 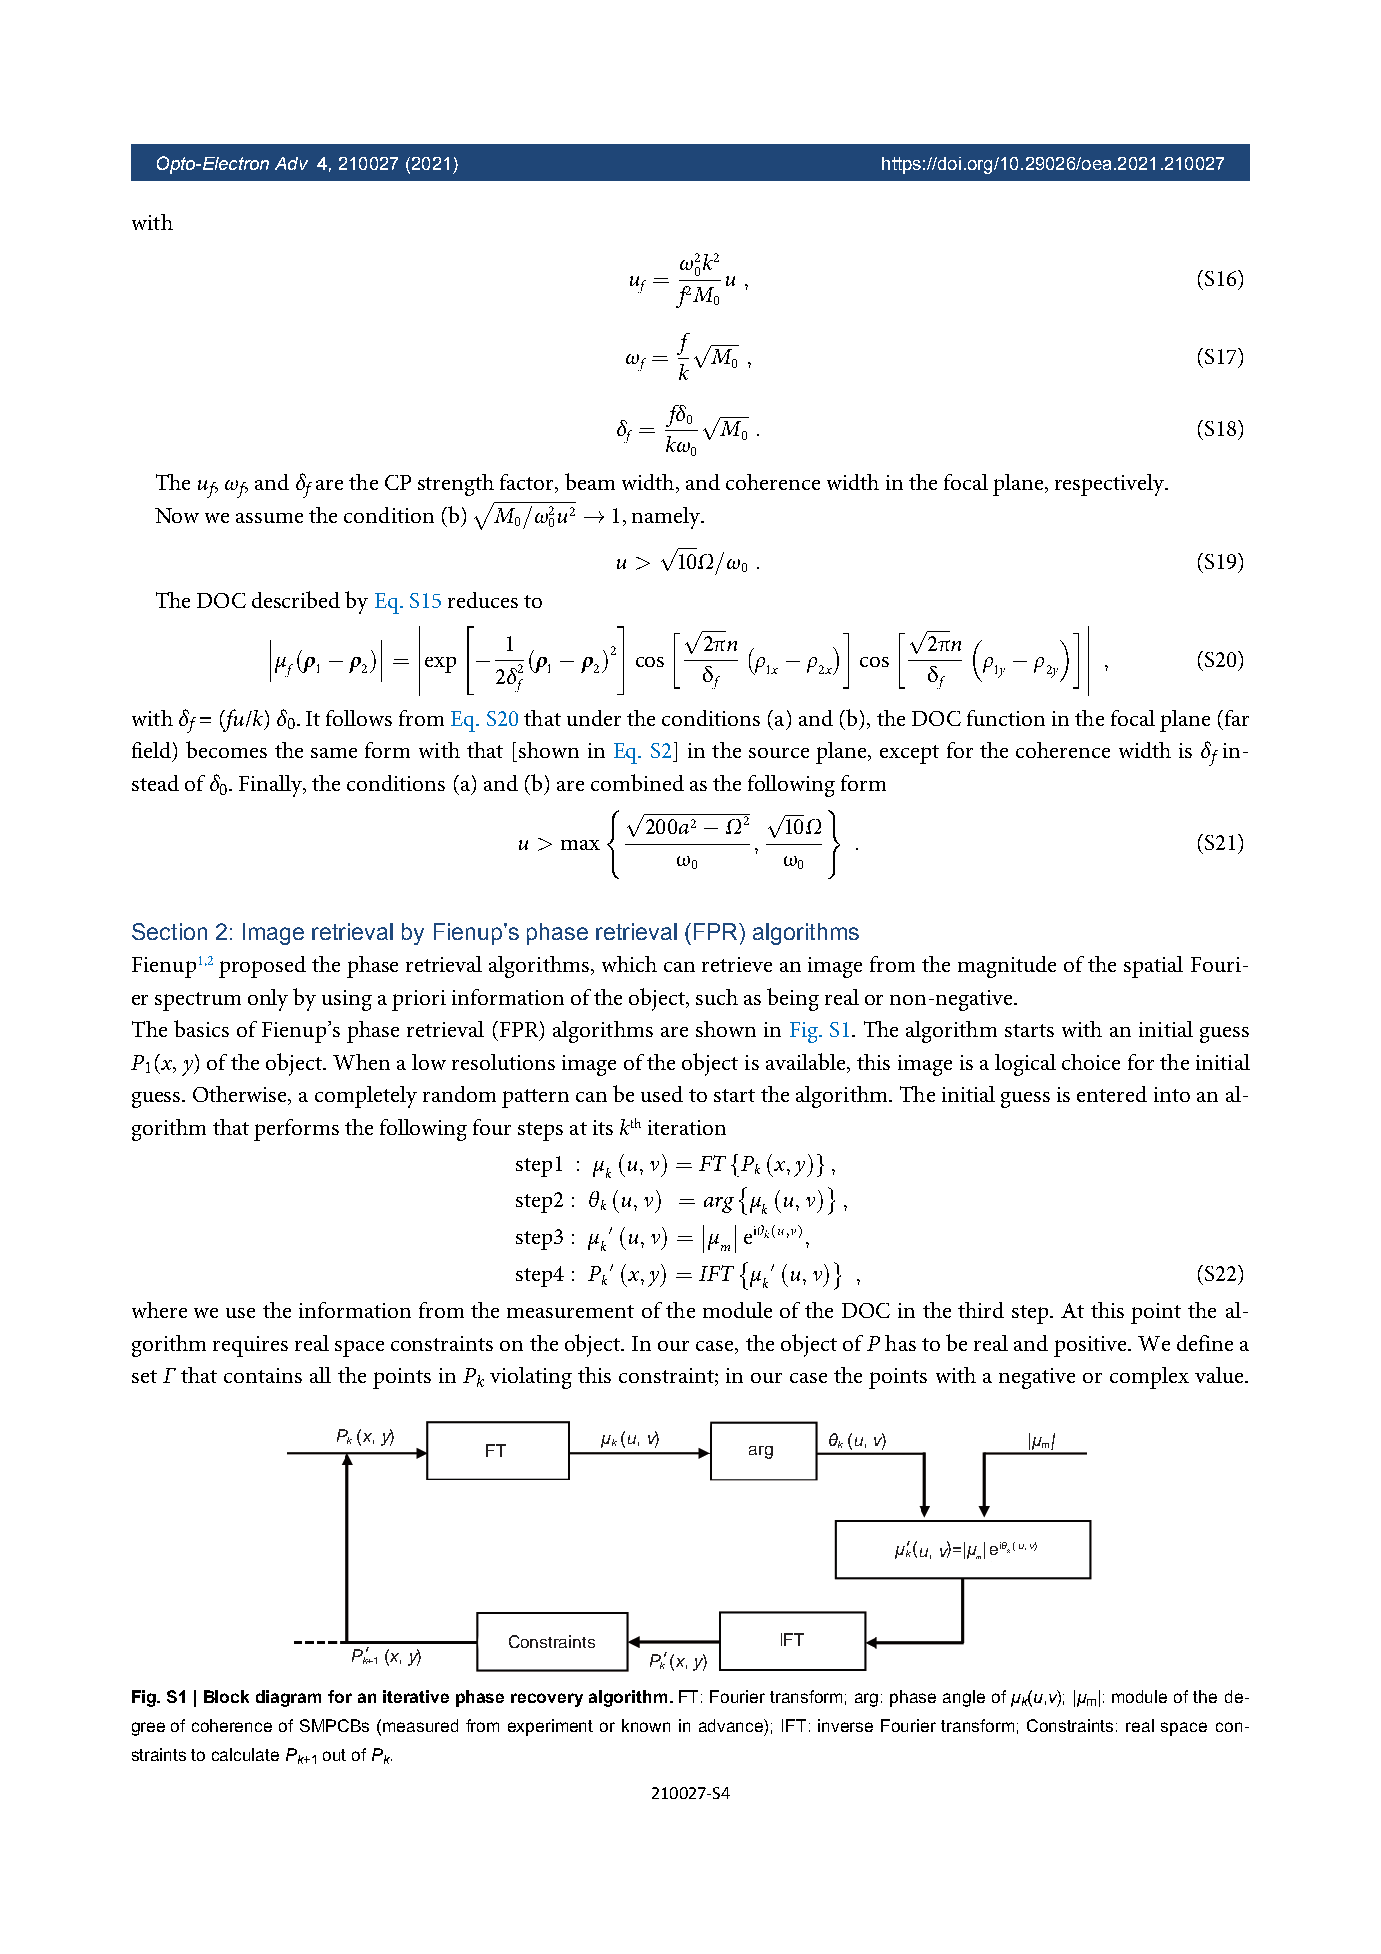 What do you see at coordinates (288, 1698) in the screenshot?
I see `diagram` at bounding box center [288, 1698].
